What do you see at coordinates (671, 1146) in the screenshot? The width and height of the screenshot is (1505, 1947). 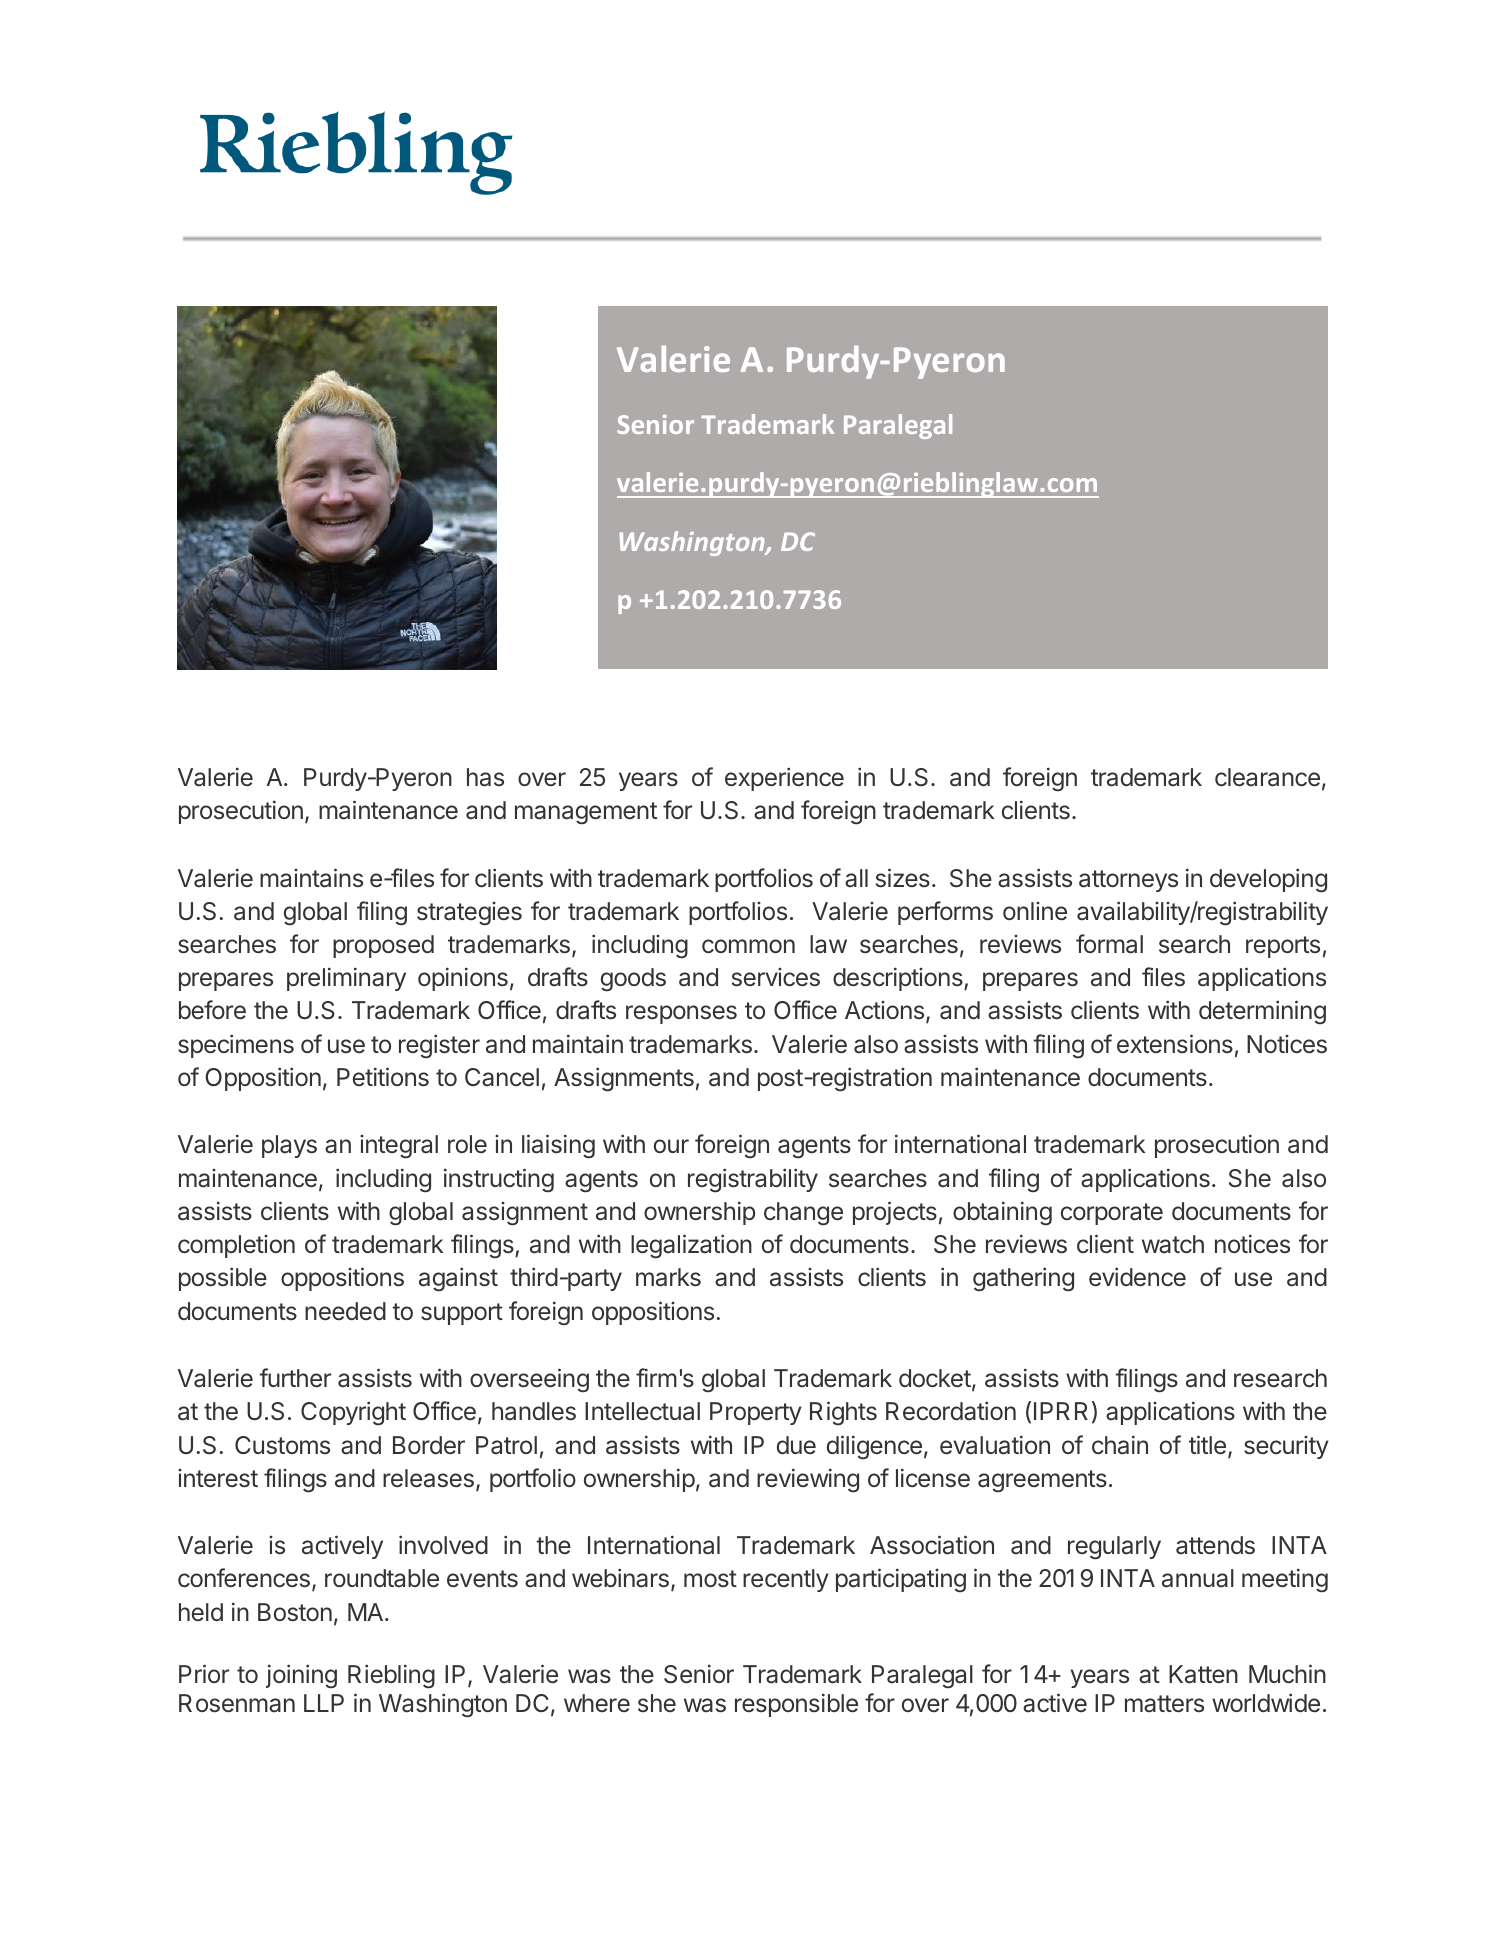 I see `our` at bounding box center [671, 1146].
